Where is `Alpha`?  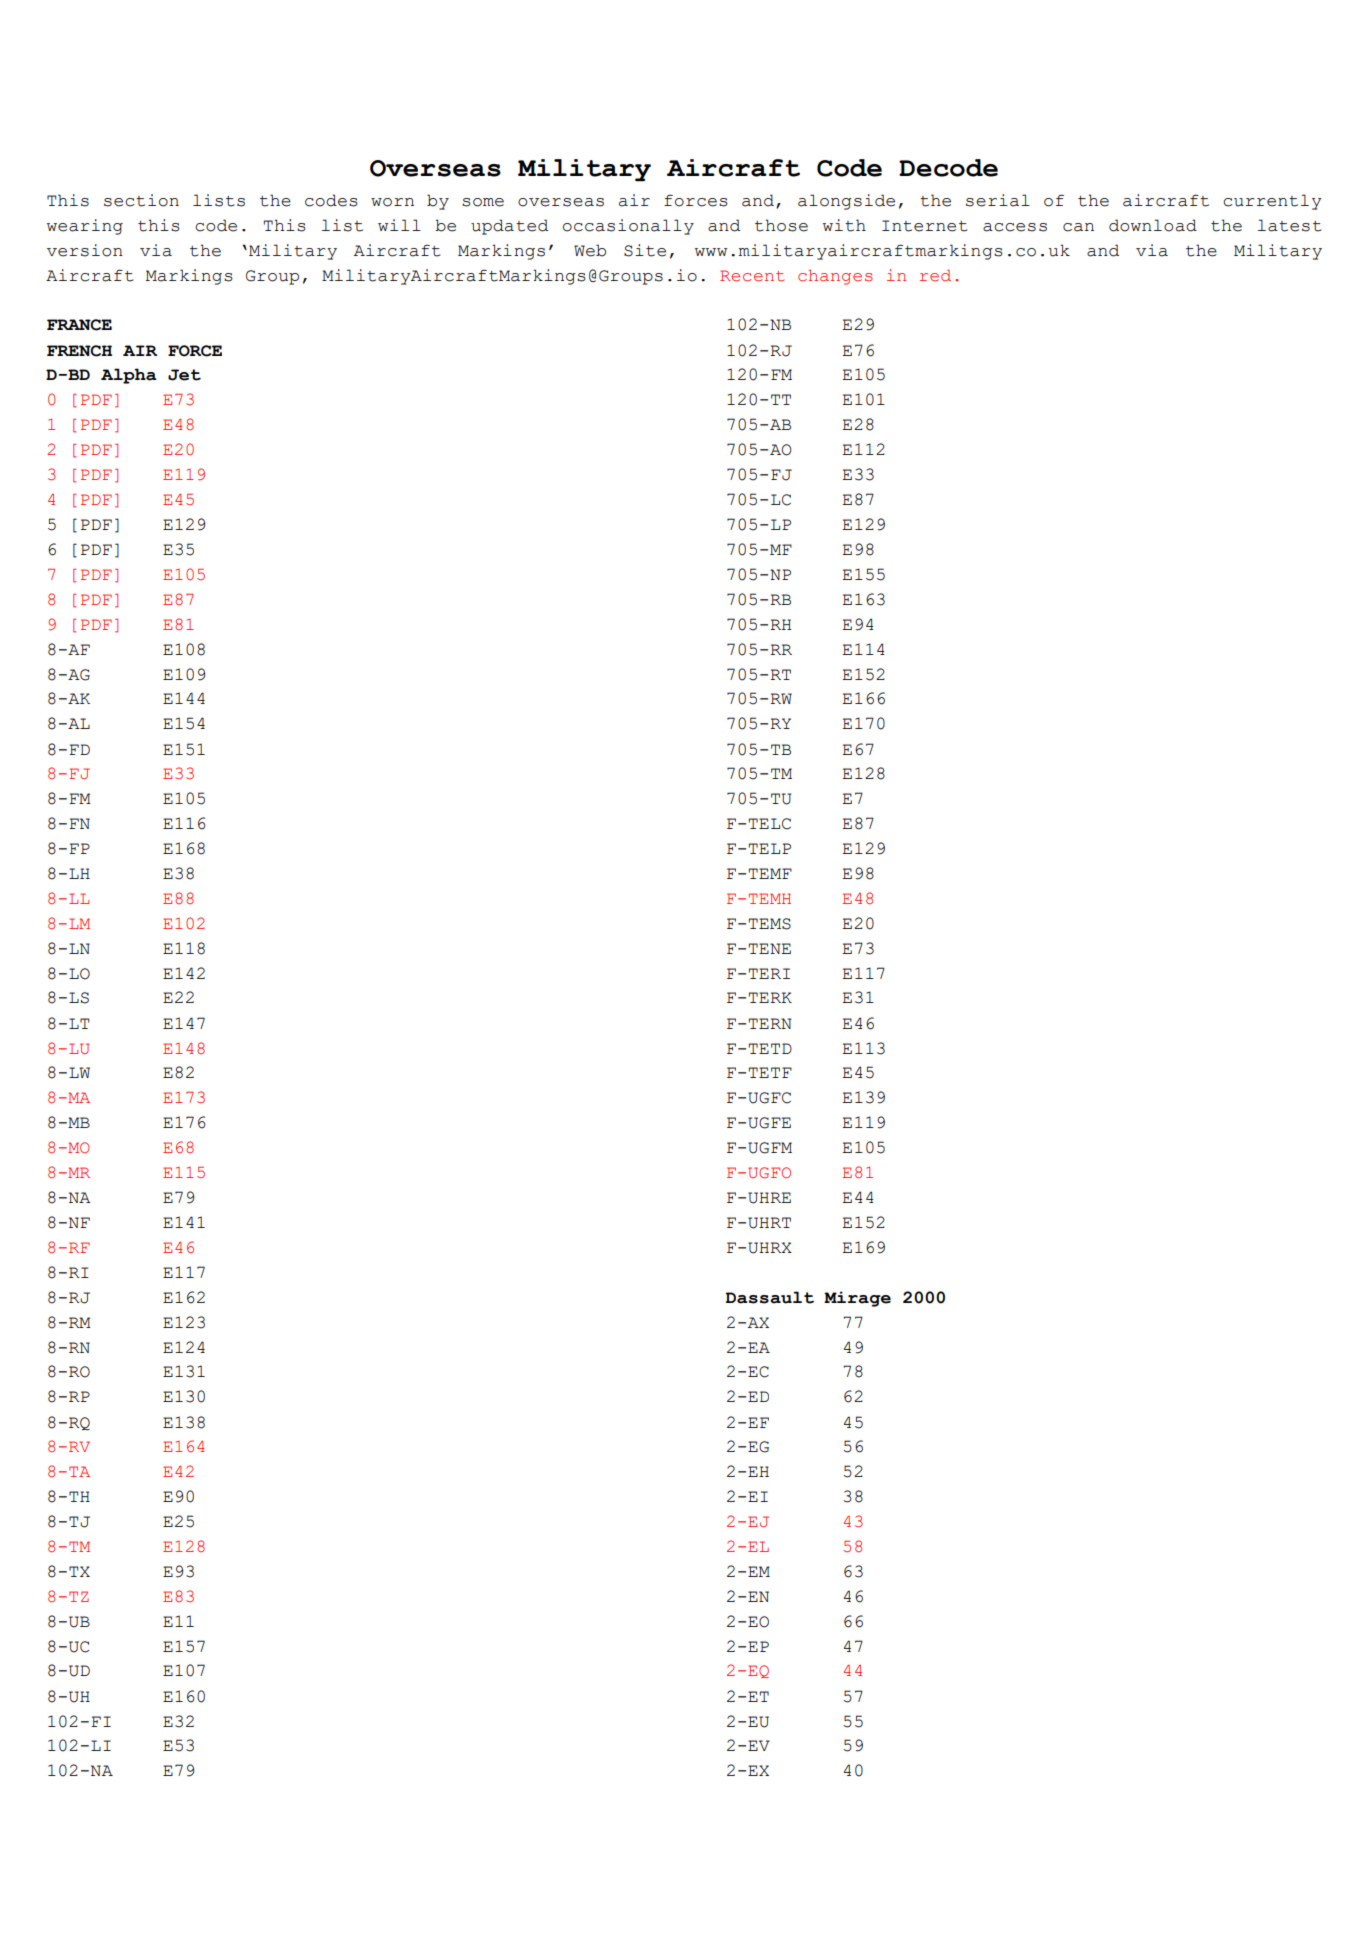 Alpha is located at coordinates (129, 376).
